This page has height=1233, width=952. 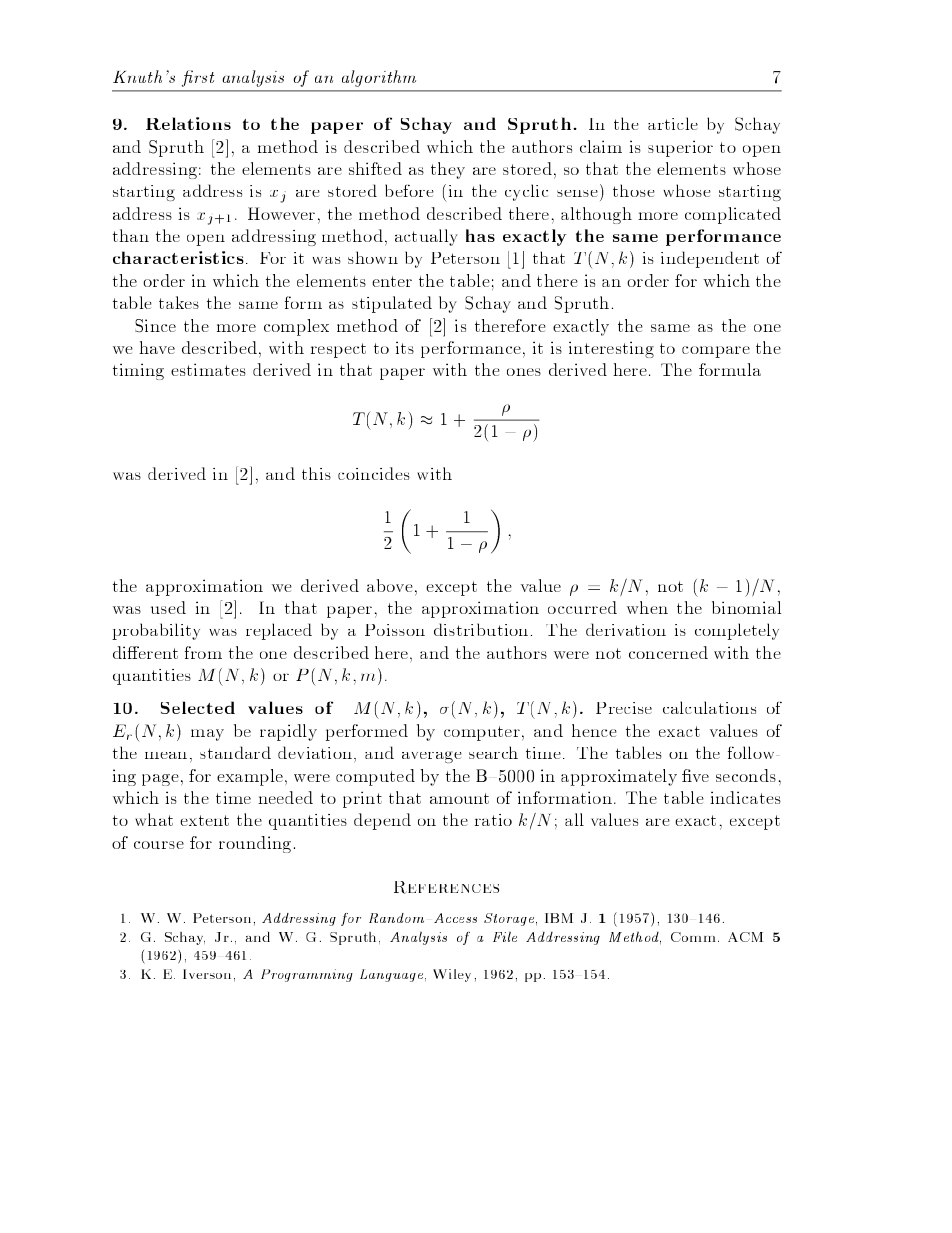 What do you see at coordinates (673, 123) in the page?
I see `article` at bounding box center [673, 123].
